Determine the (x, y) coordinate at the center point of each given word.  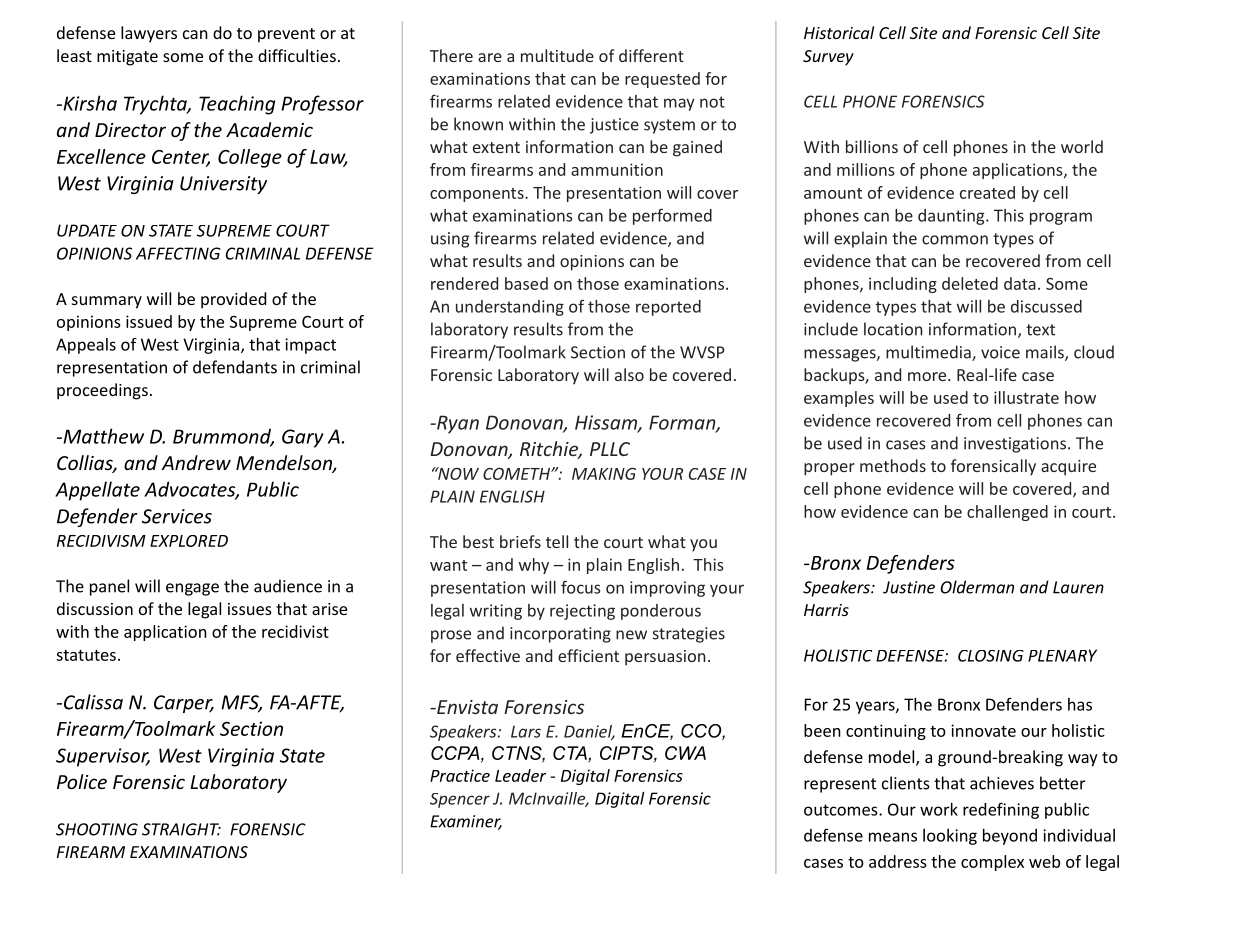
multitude (557, 55)
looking (950, 837)
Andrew (196, 462)
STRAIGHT (181, 829)
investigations (1015, 445)
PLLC (610, 449)
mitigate (127, 58)
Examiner (466, 822)
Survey (828, 58)
